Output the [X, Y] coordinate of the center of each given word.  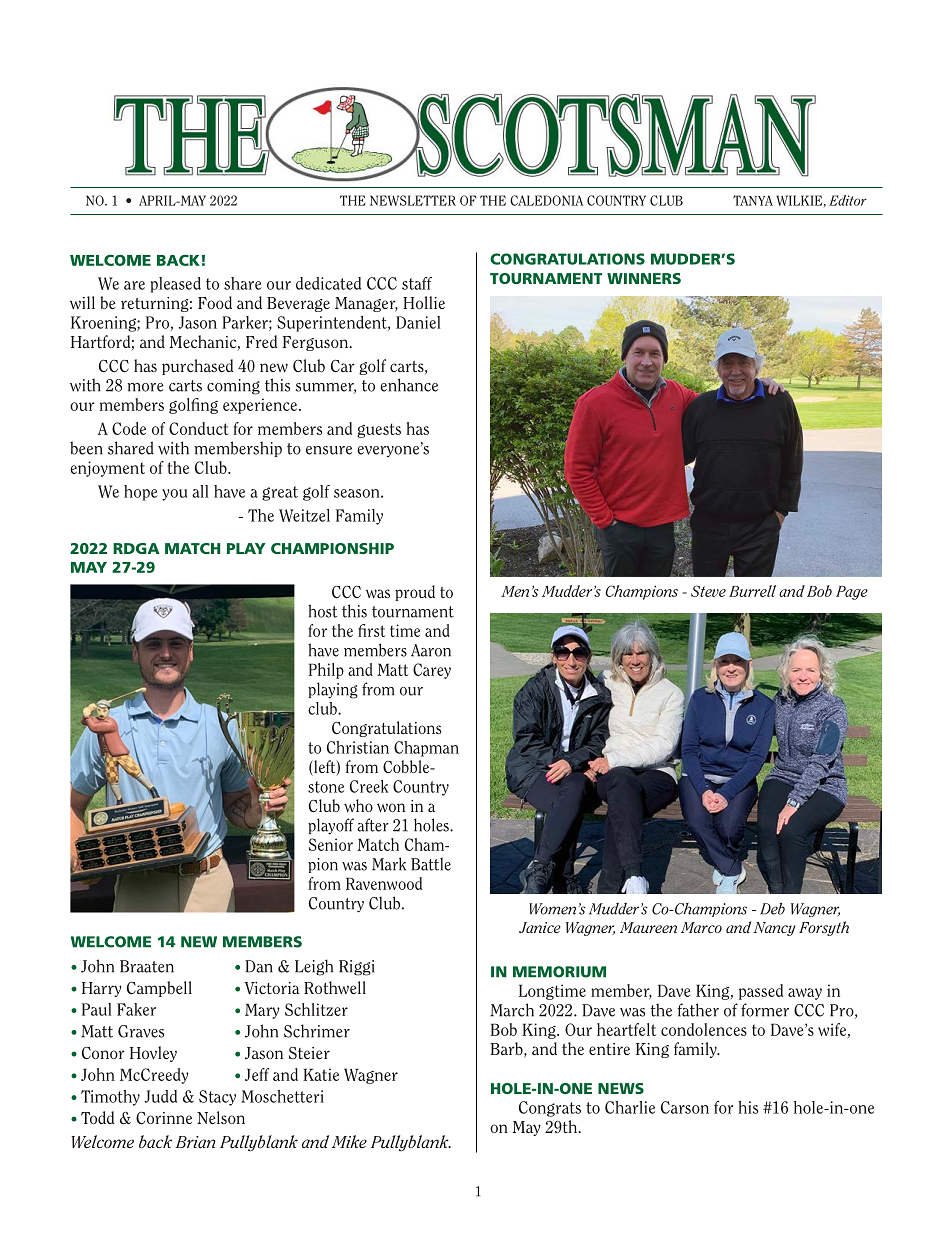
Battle [431, 864]
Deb [772, 909]
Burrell [752, 591]
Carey [432, 671]
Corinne [164, 1118]
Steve [708, 591]
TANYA [753, 200]
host [323, 611]
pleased [176, 285]
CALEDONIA [546, 200]
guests [379, 430]
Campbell [159, 989]
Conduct [199, 428]
